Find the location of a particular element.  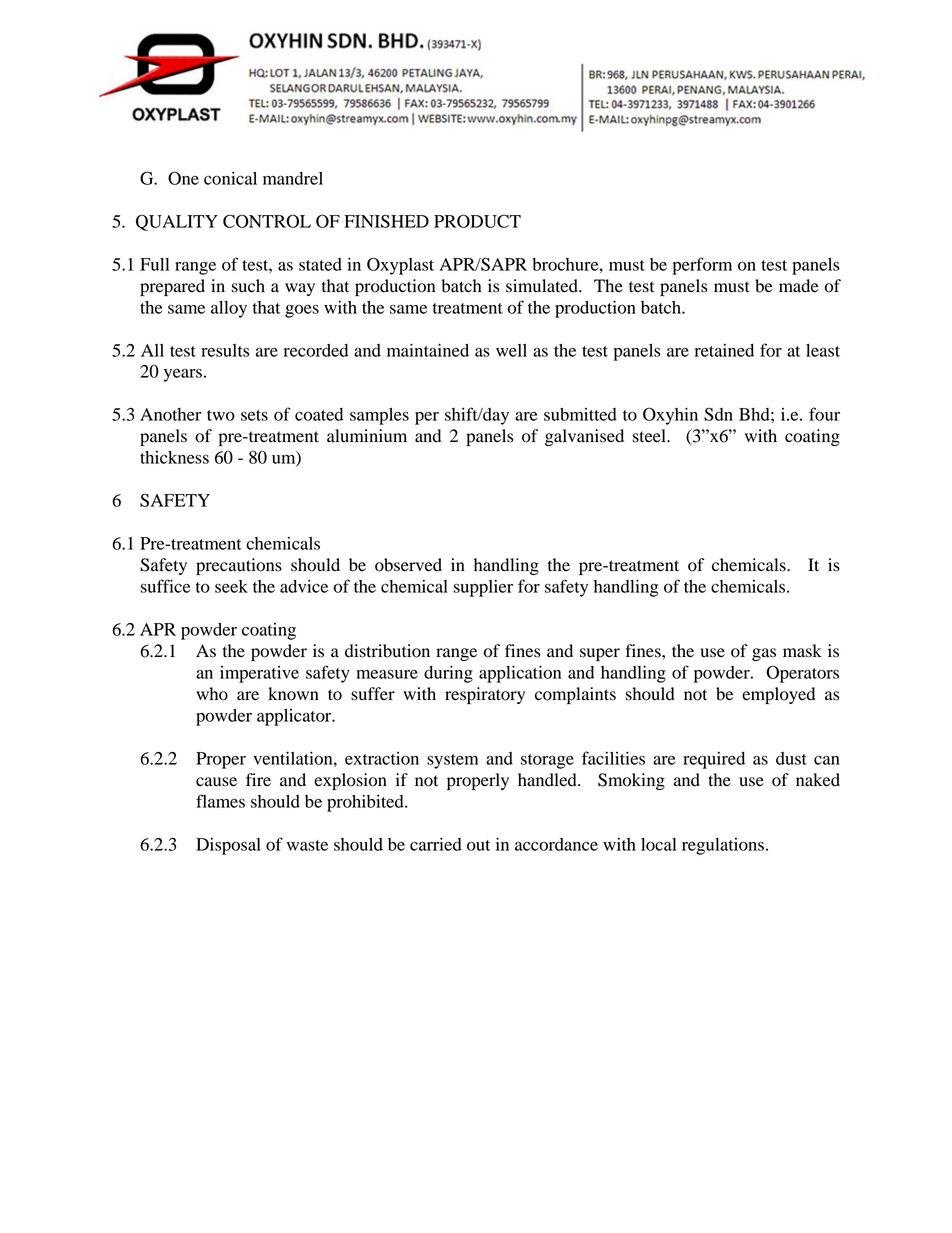

regulations is located at coordinates (723, 846).
